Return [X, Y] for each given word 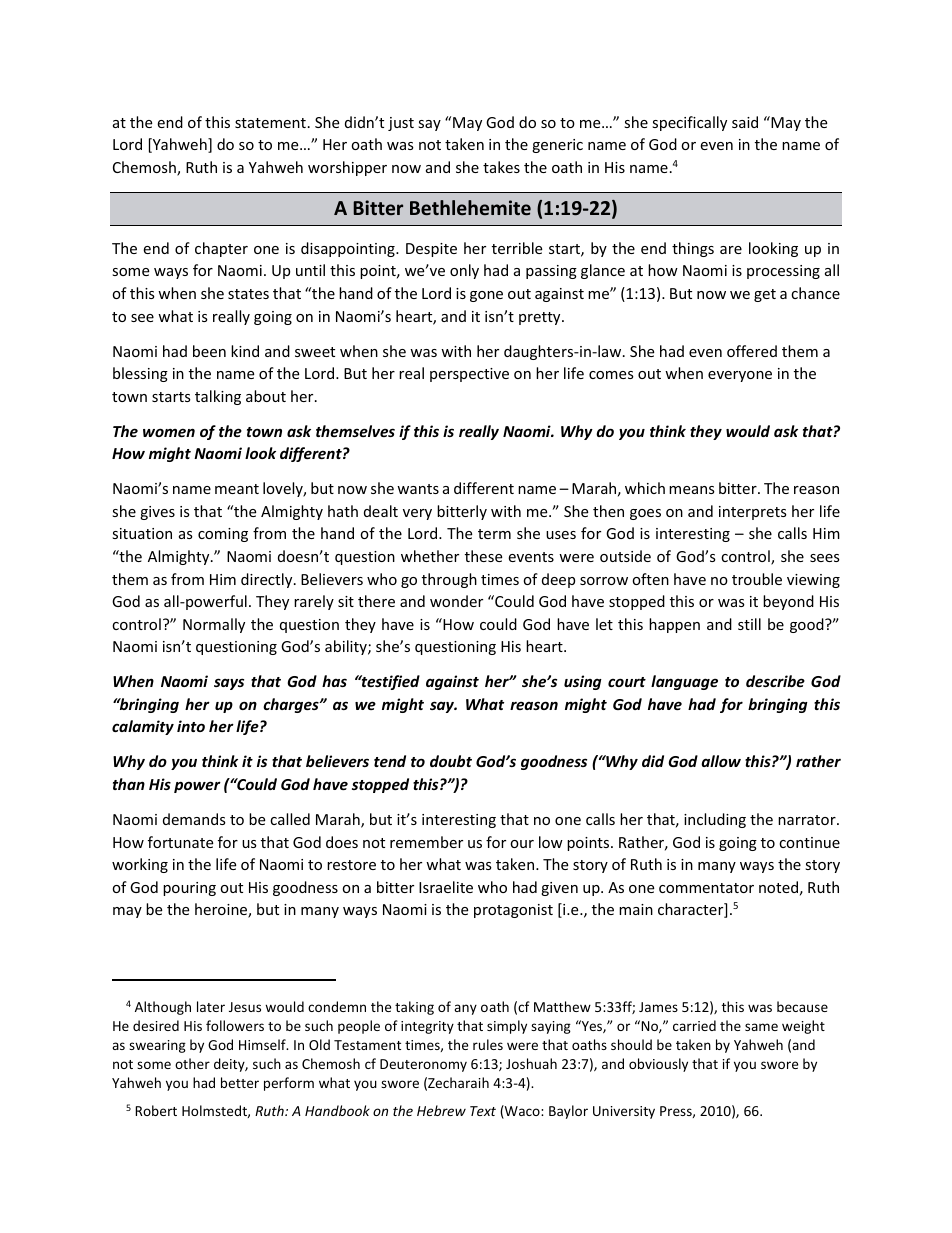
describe [775, 681]
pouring [189, 889]
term [494, 534]
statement [270, 123]
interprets [753, 513]
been [209, 351]
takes [501, 167]
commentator [706, 888]
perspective [469, 375]
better [240, 1082]
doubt [451, 761]
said [745, 122]
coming [223, 535]
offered [752, 351]
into [191, 726]
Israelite [446, 887]
